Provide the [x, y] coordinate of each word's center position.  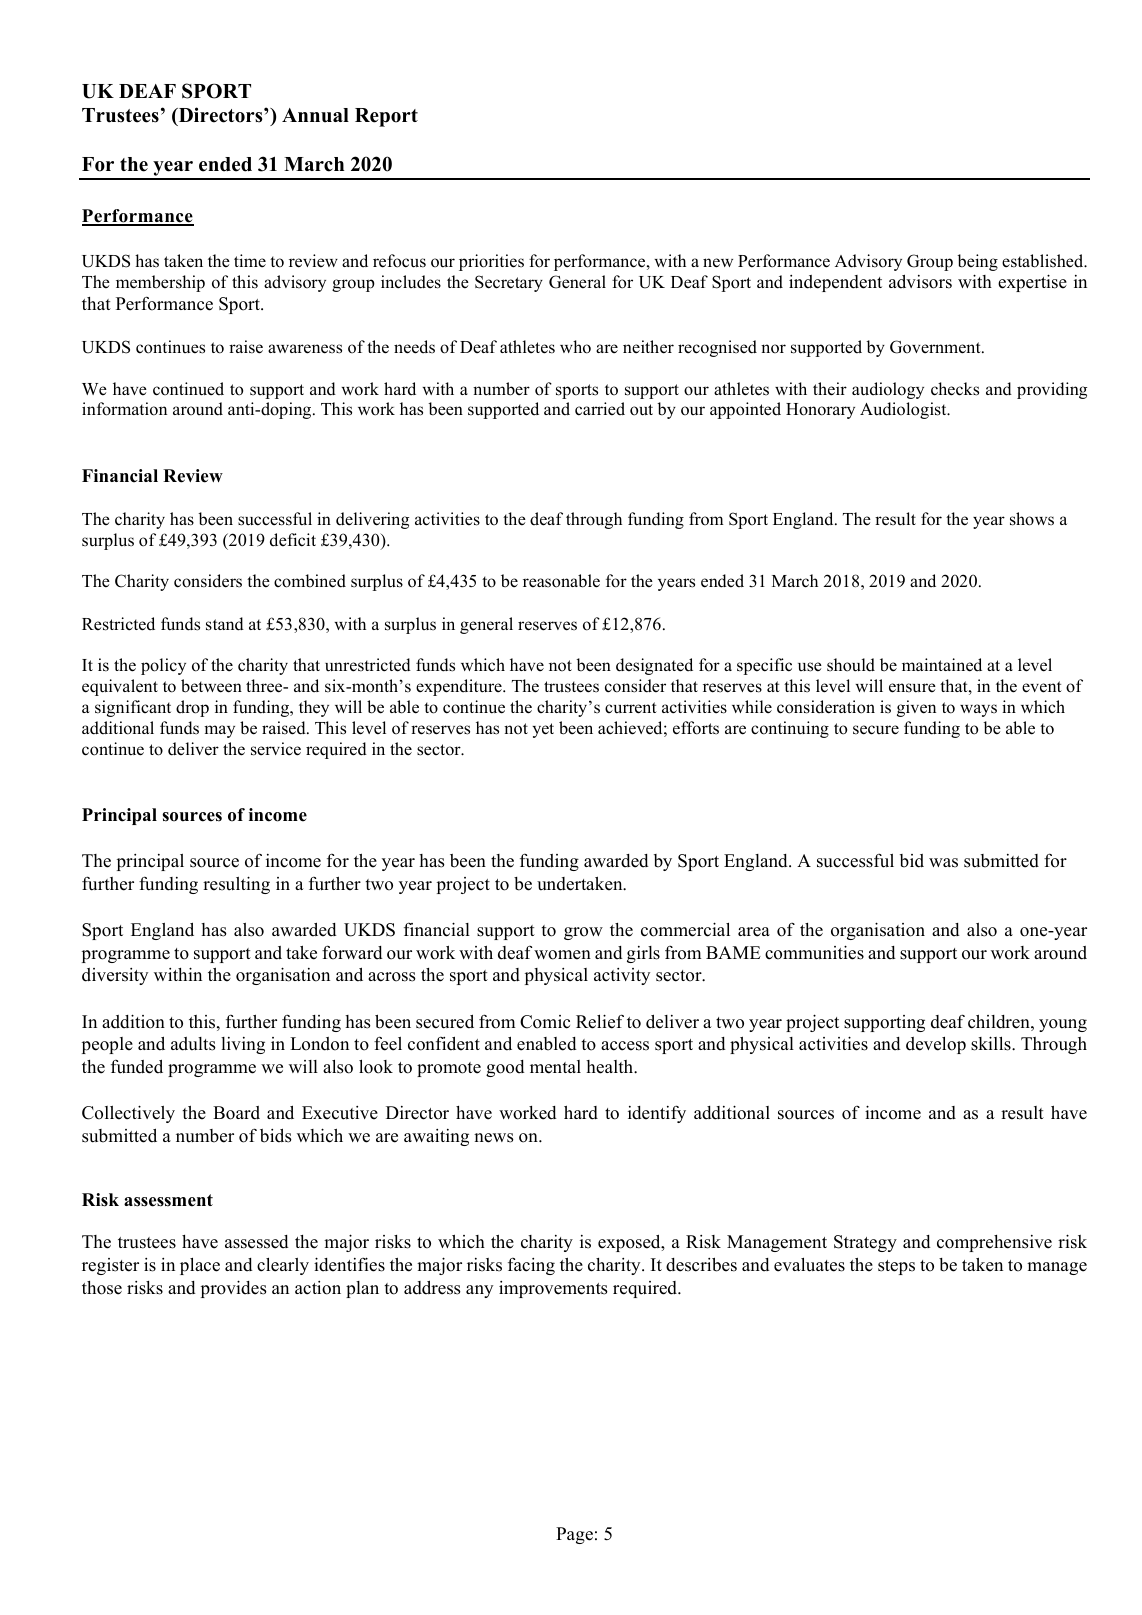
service [276, 749]
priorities [491, 262]
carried [600, 409]
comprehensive [994, 1243]
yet [543, 730]
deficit [293, 540]
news [494, 1138]
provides [234, 1289]
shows [1032, 519]
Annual [315, 115]
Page [574, 1535]
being [977, 262]
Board [236, 1113]
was [943, 863]
